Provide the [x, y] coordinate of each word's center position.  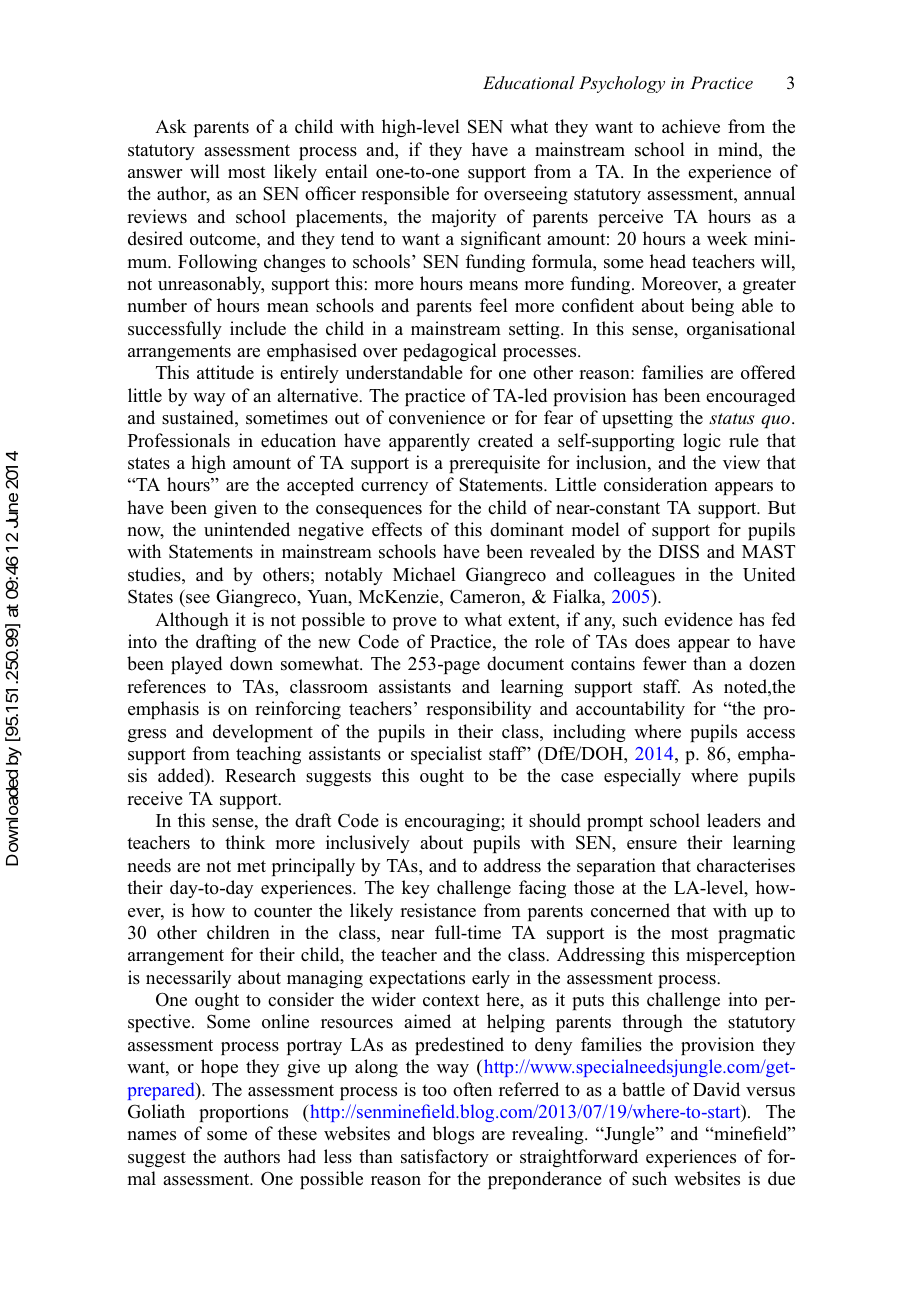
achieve [691, 126]
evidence [698, 619]
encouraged [750, 397]
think [245, 842]
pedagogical [450, 352]
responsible [405, 195]
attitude [225, 372]
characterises [746, 865]
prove [414, 623]
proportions [243, 1113]
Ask [171, 126]
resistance [438, 910]
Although [192, 621]
